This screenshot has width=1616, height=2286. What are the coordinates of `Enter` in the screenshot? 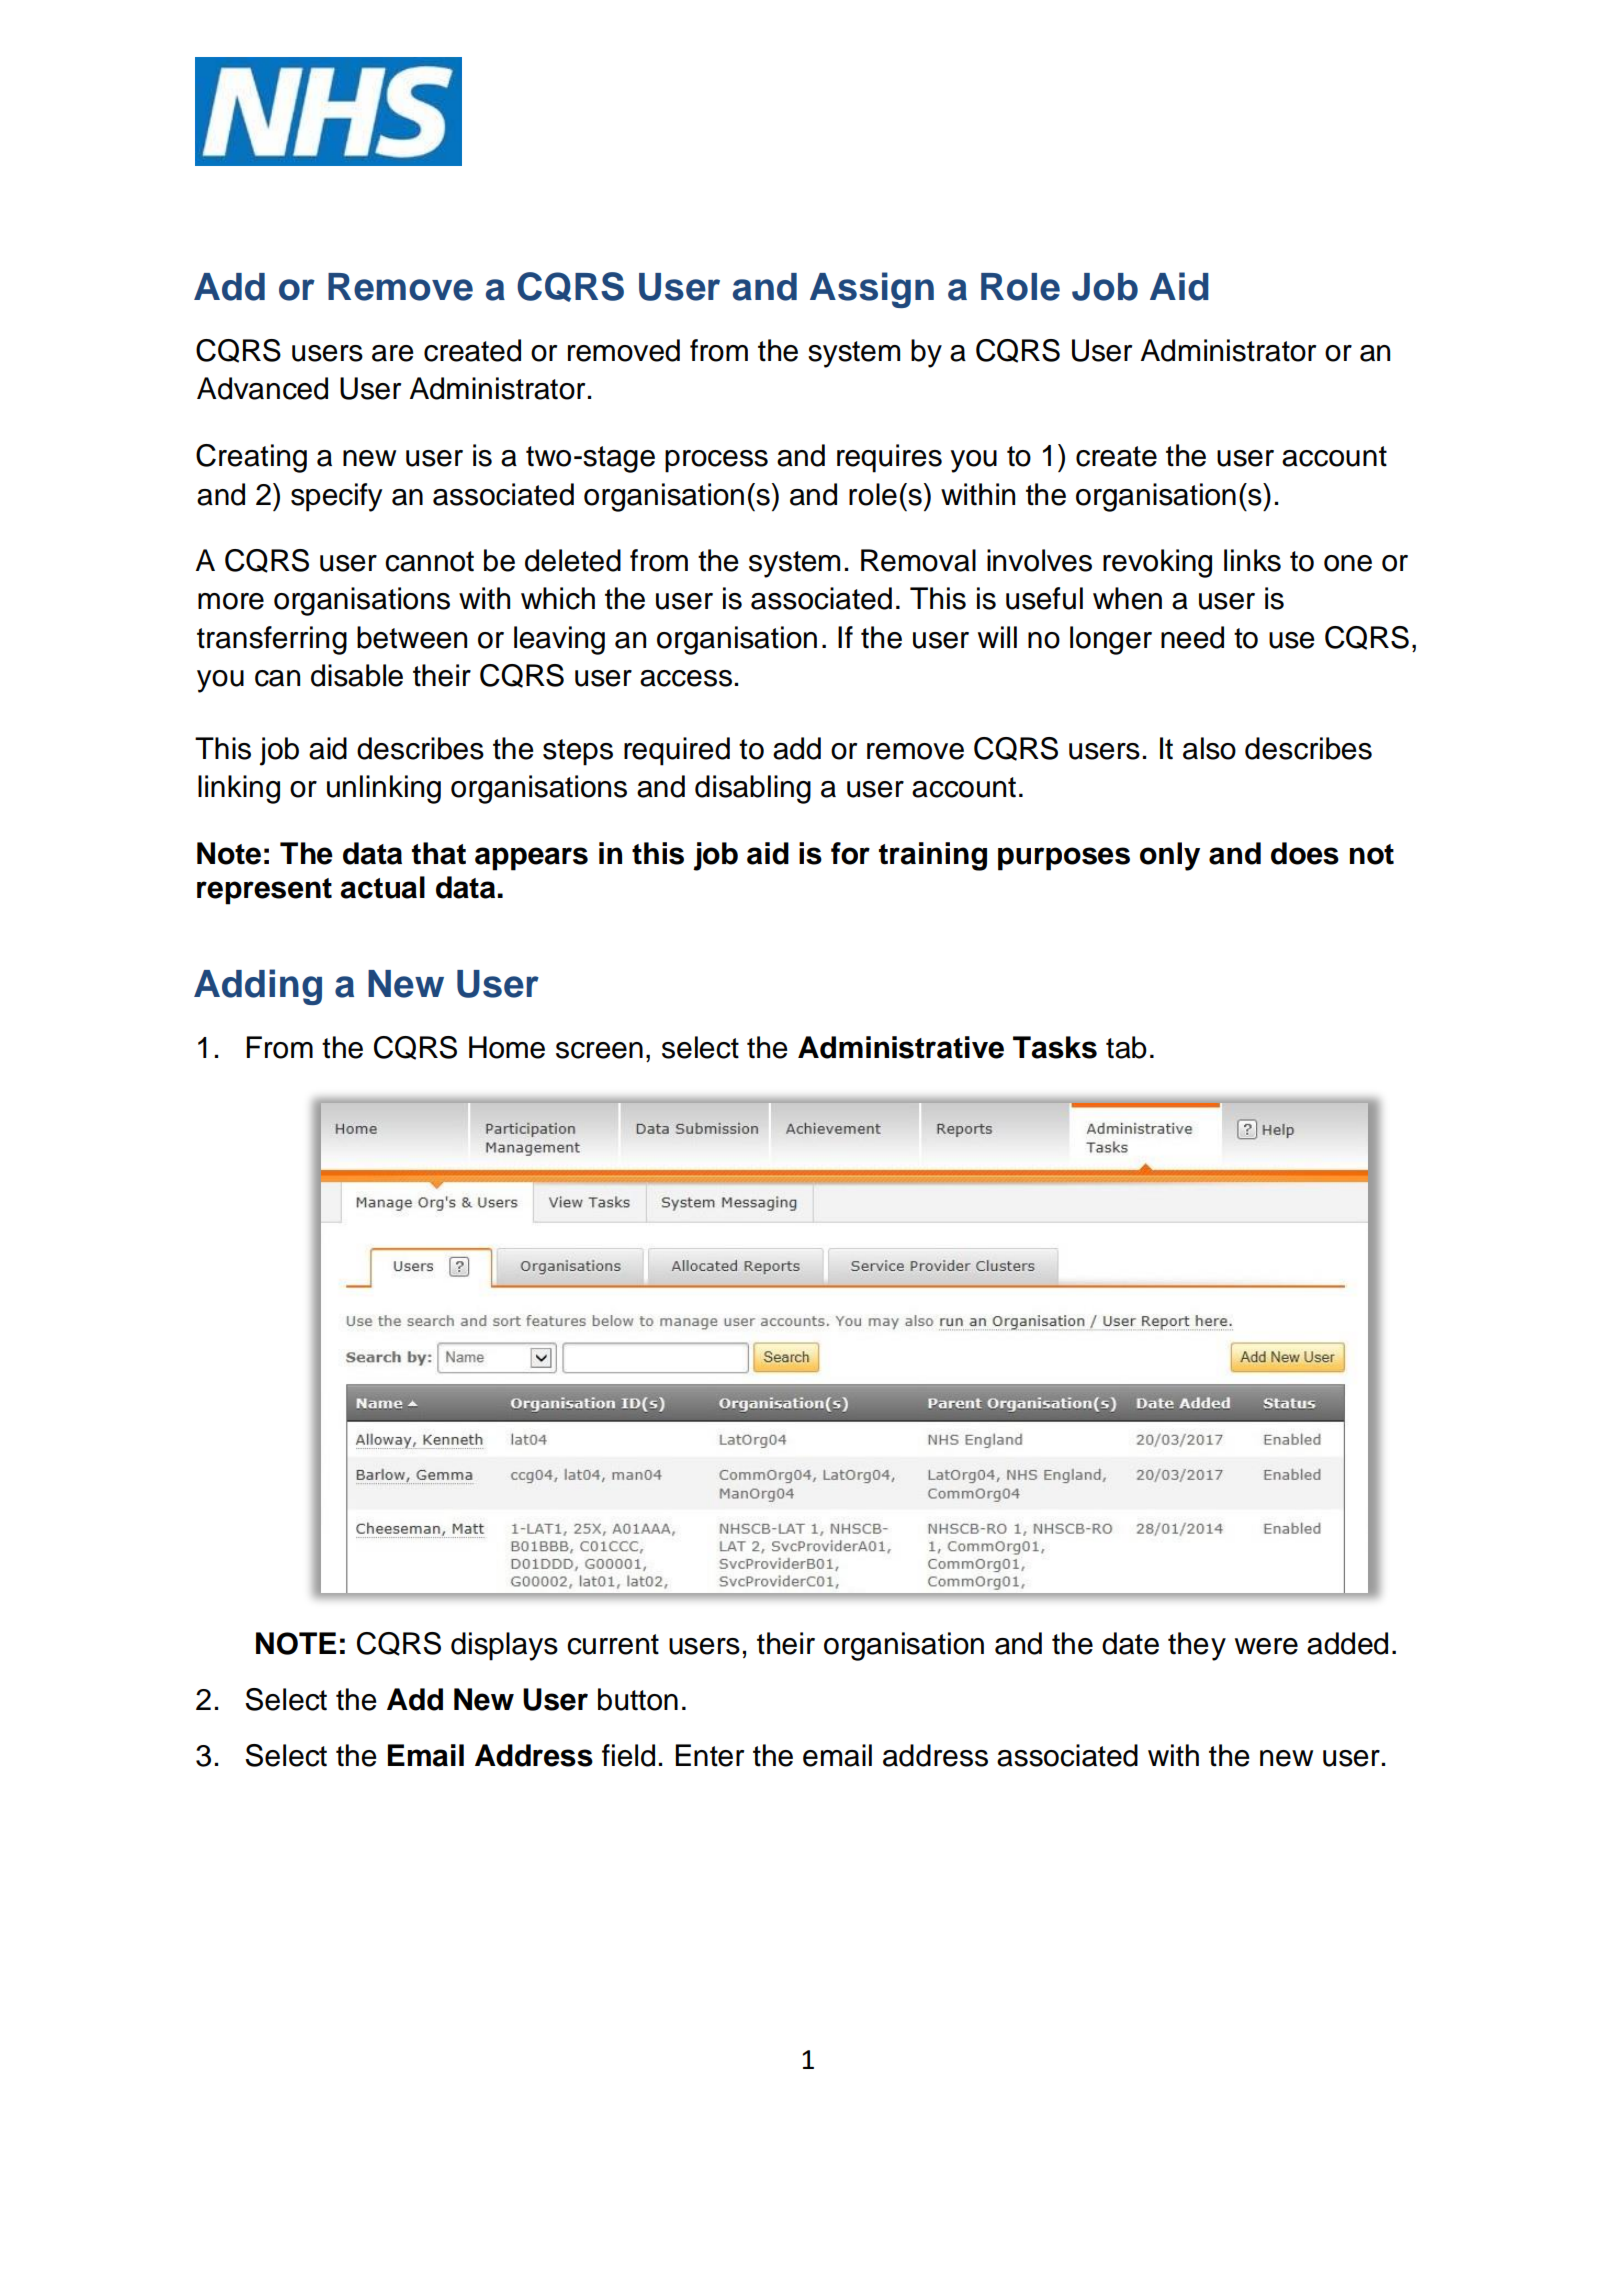 It's located at (709, 1755).
